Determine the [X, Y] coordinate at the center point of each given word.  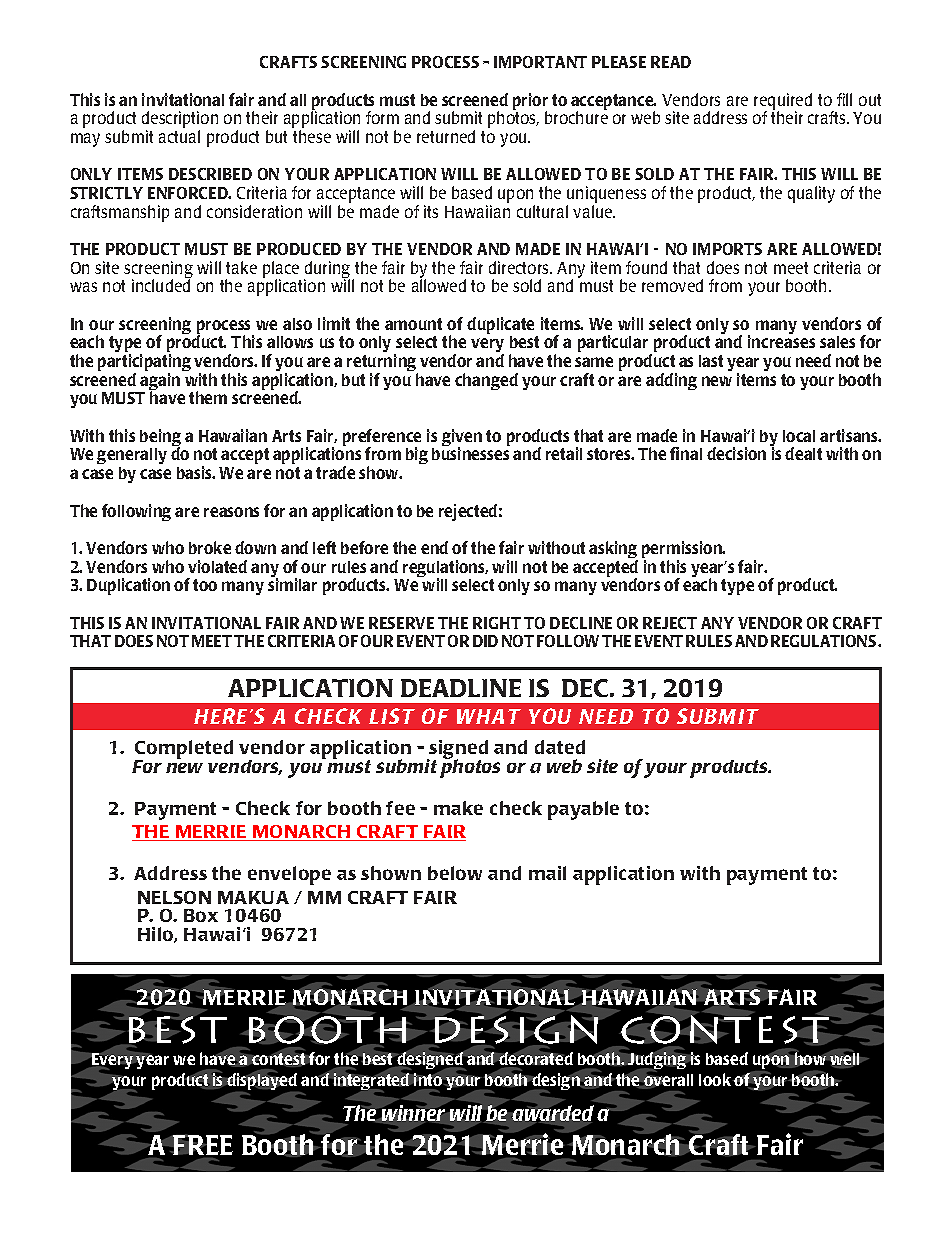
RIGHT [497, 623]
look [716, 1079]
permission [683, 551]
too [205, 585]
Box [201, 915]
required [783, 103]
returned [446, 136]
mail [547, 873]
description [180, 121]
